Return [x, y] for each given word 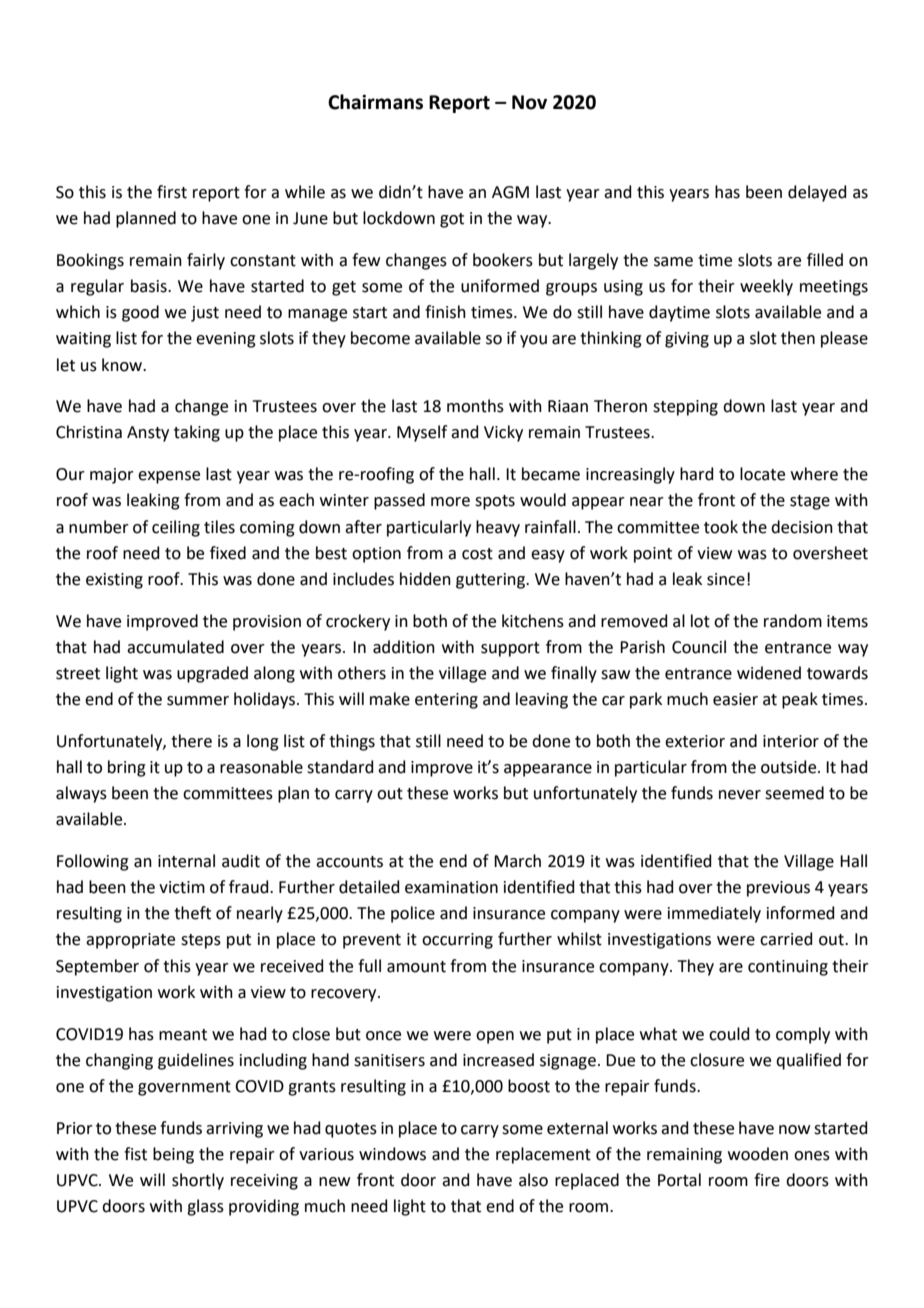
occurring [457, 941]
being [173, 1155]
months [475, 406]
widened [769, 673]
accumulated [175, 647]
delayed [817, 193]
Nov [529, 102]
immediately [714, 914]
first [172, 192]
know [123, 365]
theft [192, 913]
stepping [685, 408]
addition [404, 647]
